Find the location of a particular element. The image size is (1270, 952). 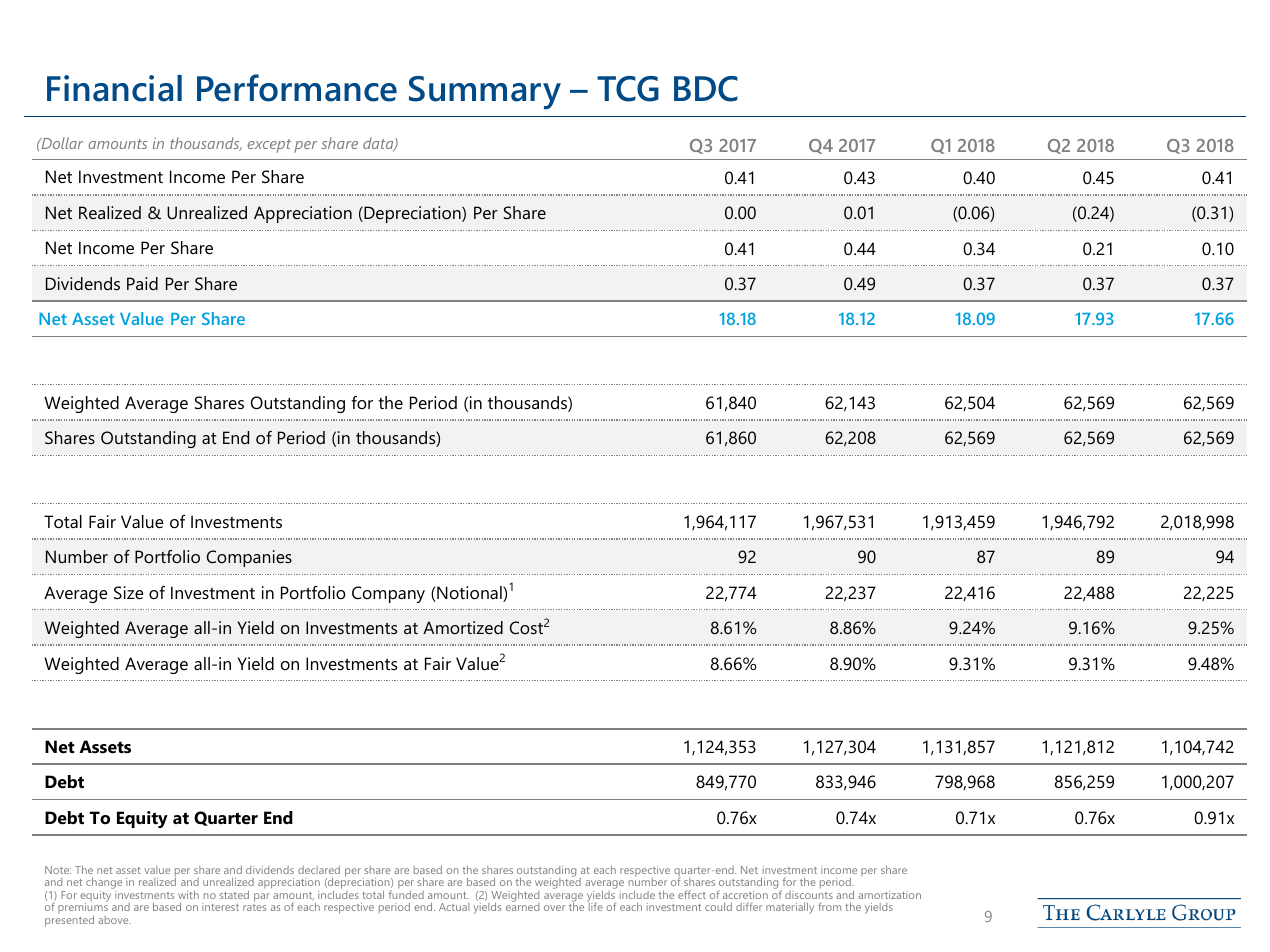

Paid is located at coordinates (142, 283).
